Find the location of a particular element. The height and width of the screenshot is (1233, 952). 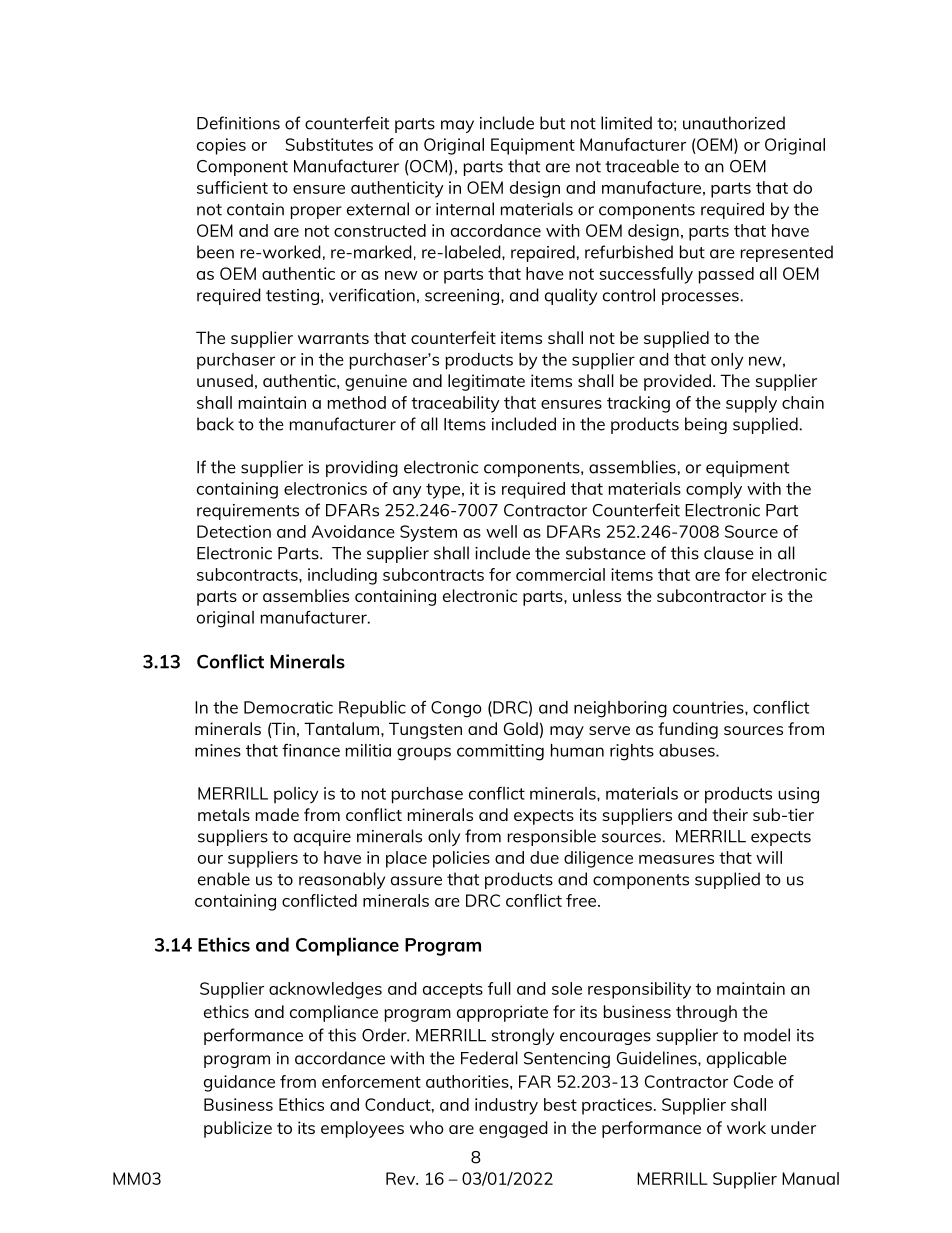

publicize is located at coordinates (238, 1129).
